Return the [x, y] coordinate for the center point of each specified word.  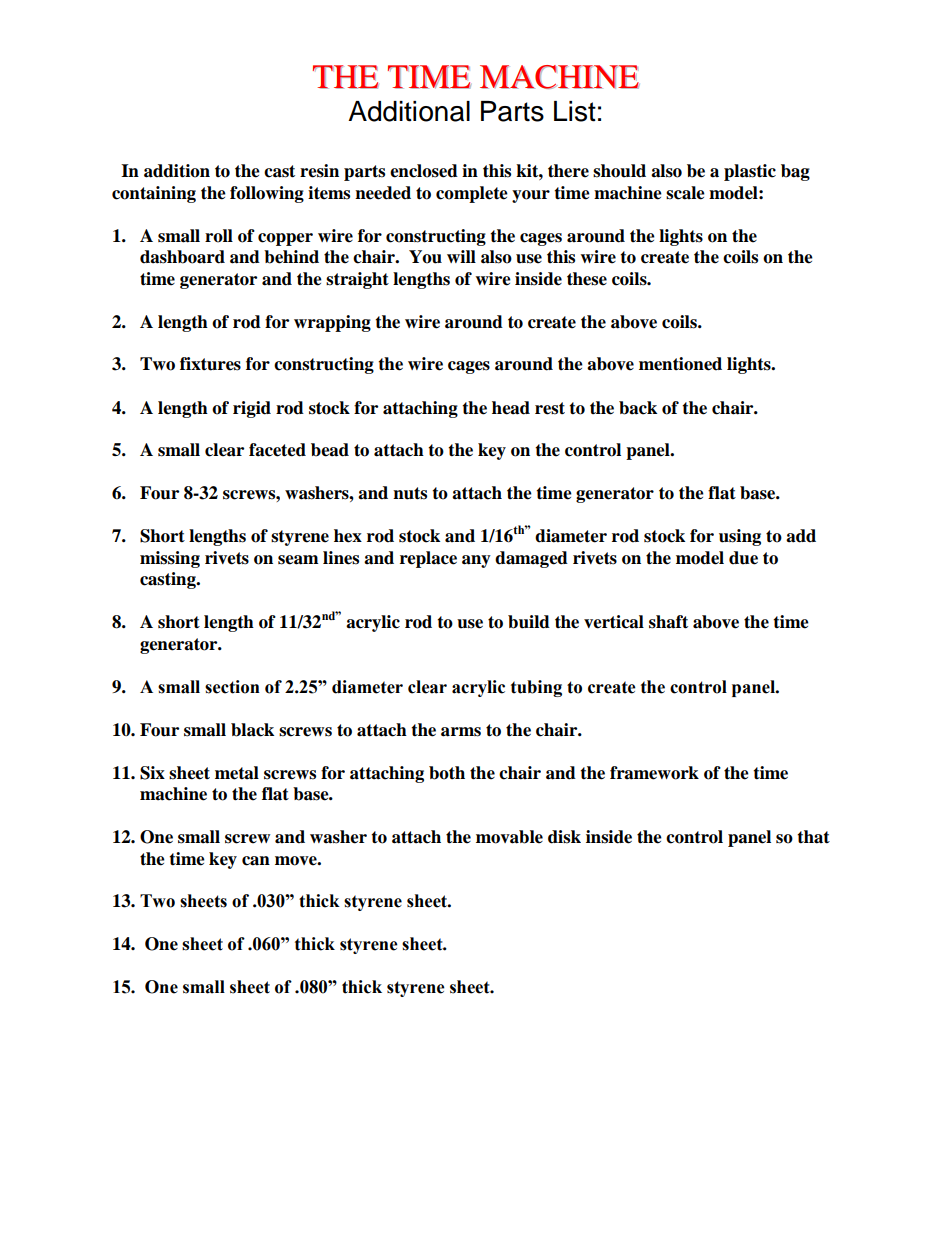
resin [319, 171]
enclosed [424, 171]
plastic [750, 172]
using [740, 537]
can [256, 861]
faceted [277, 450]
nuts [410, 493]
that [813, 837]
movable [509, 837]
